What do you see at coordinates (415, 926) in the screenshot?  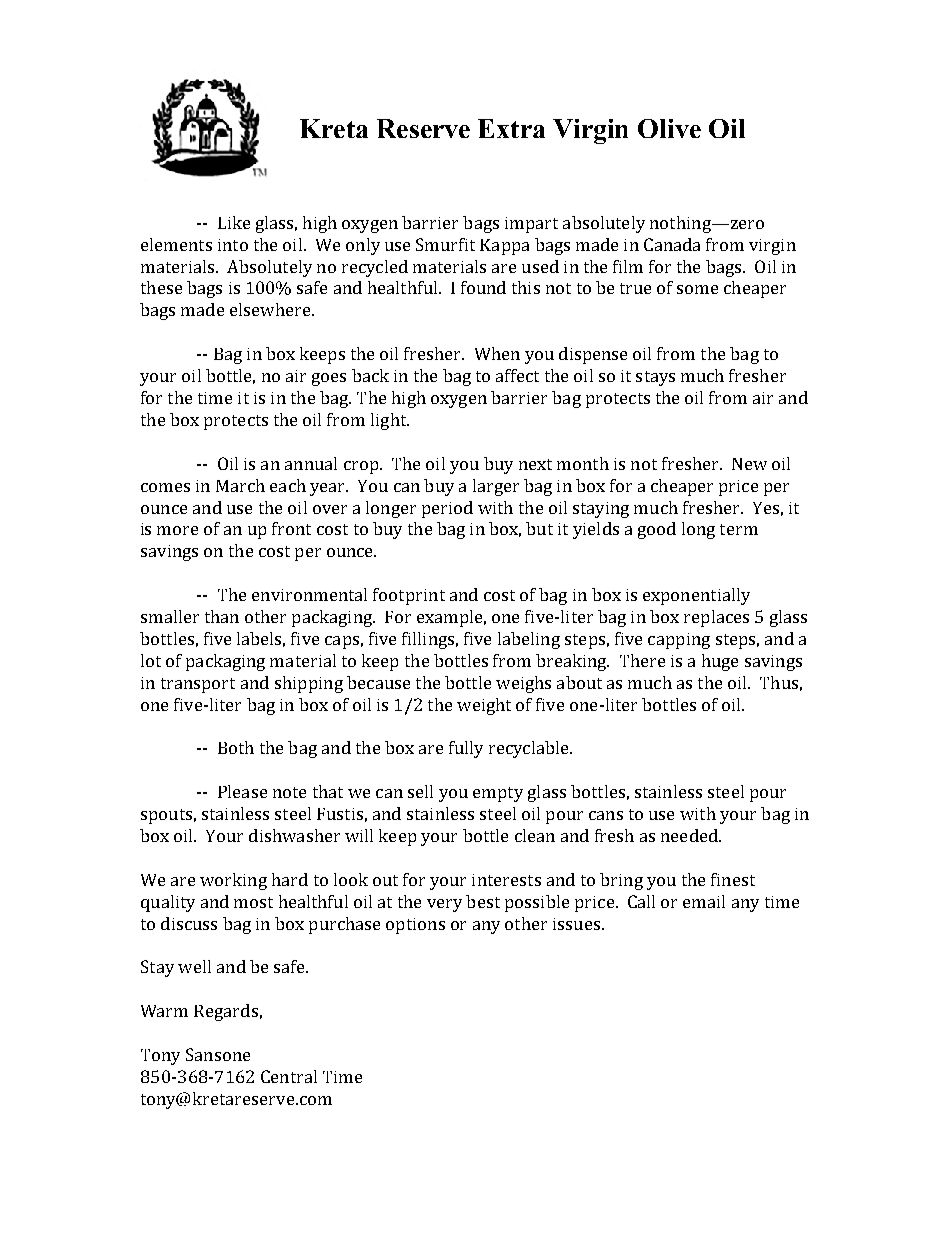 I see `options` at bounding box center [415, 926].
